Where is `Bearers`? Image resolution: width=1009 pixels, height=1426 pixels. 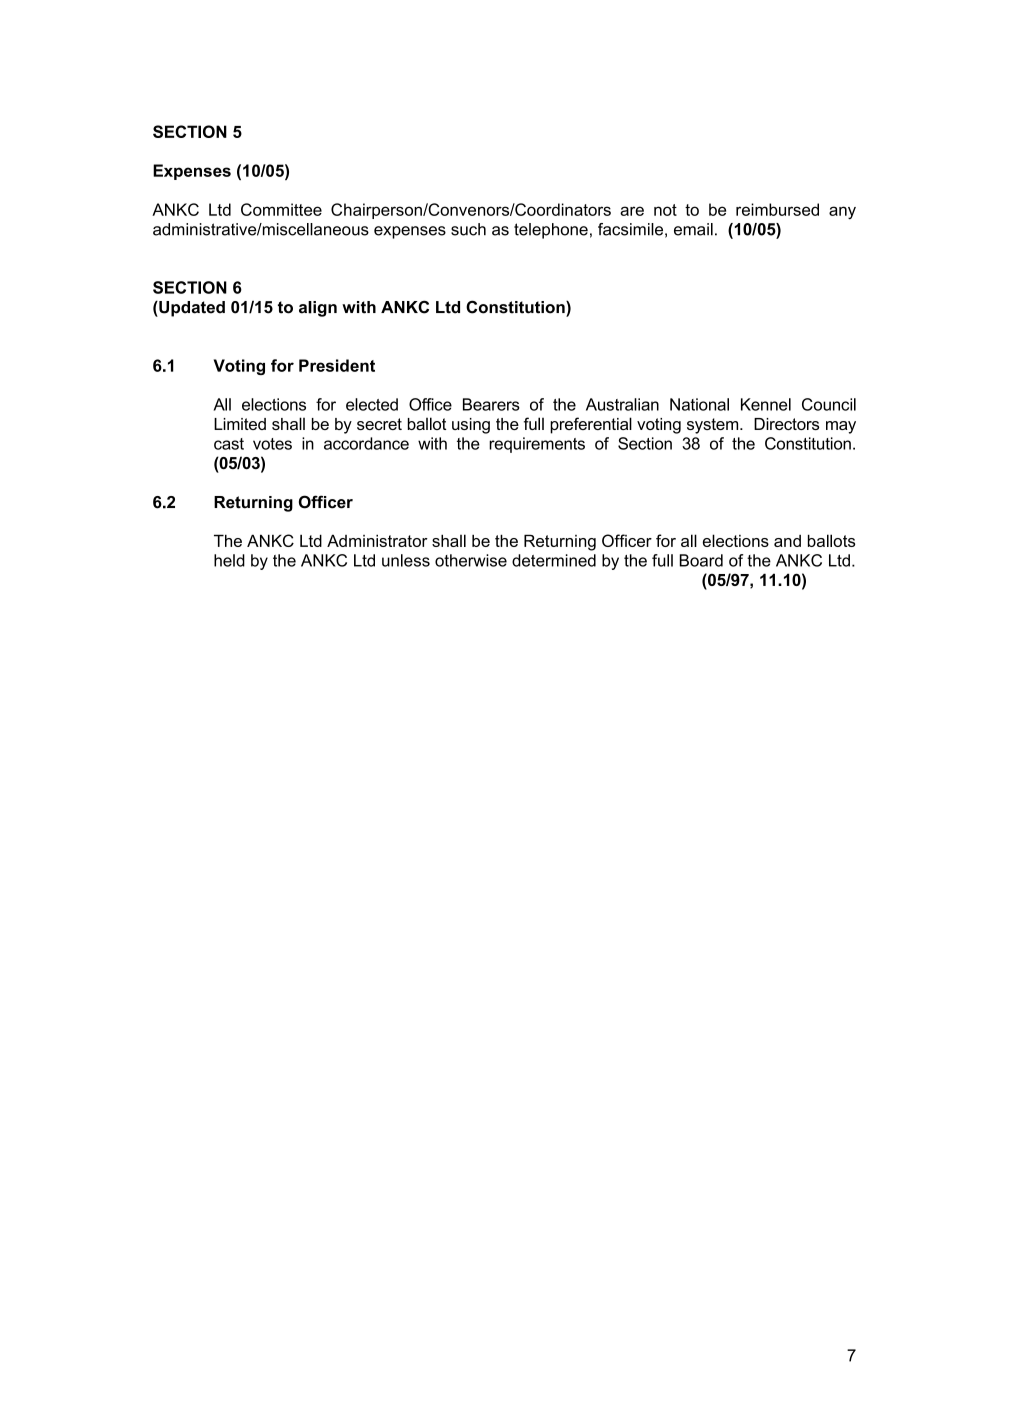 Bearers is located at coordinates (491, 404).
